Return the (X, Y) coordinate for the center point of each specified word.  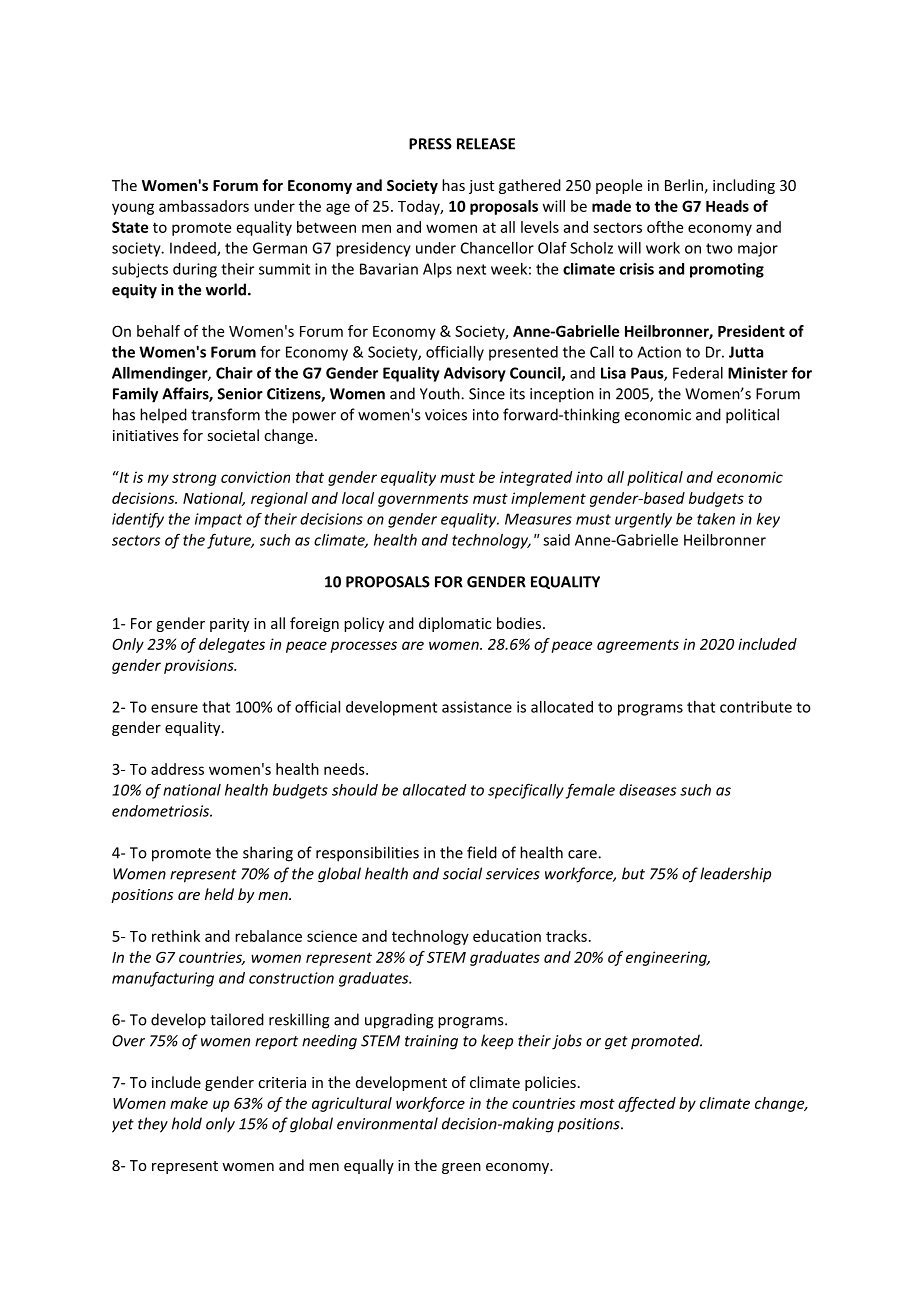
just (481, 187)
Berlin (684, 185)
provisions (200, 666)
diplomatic (455, 624)
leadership (735, 875)
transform (225, 414)
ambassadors (204, 206)
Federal (698, 373)
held (219, 894)
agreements (638, 646)
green (461, 1168)
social (462, 873)
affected (647, 1104)
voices (446, 415)
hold (187, 1123)
